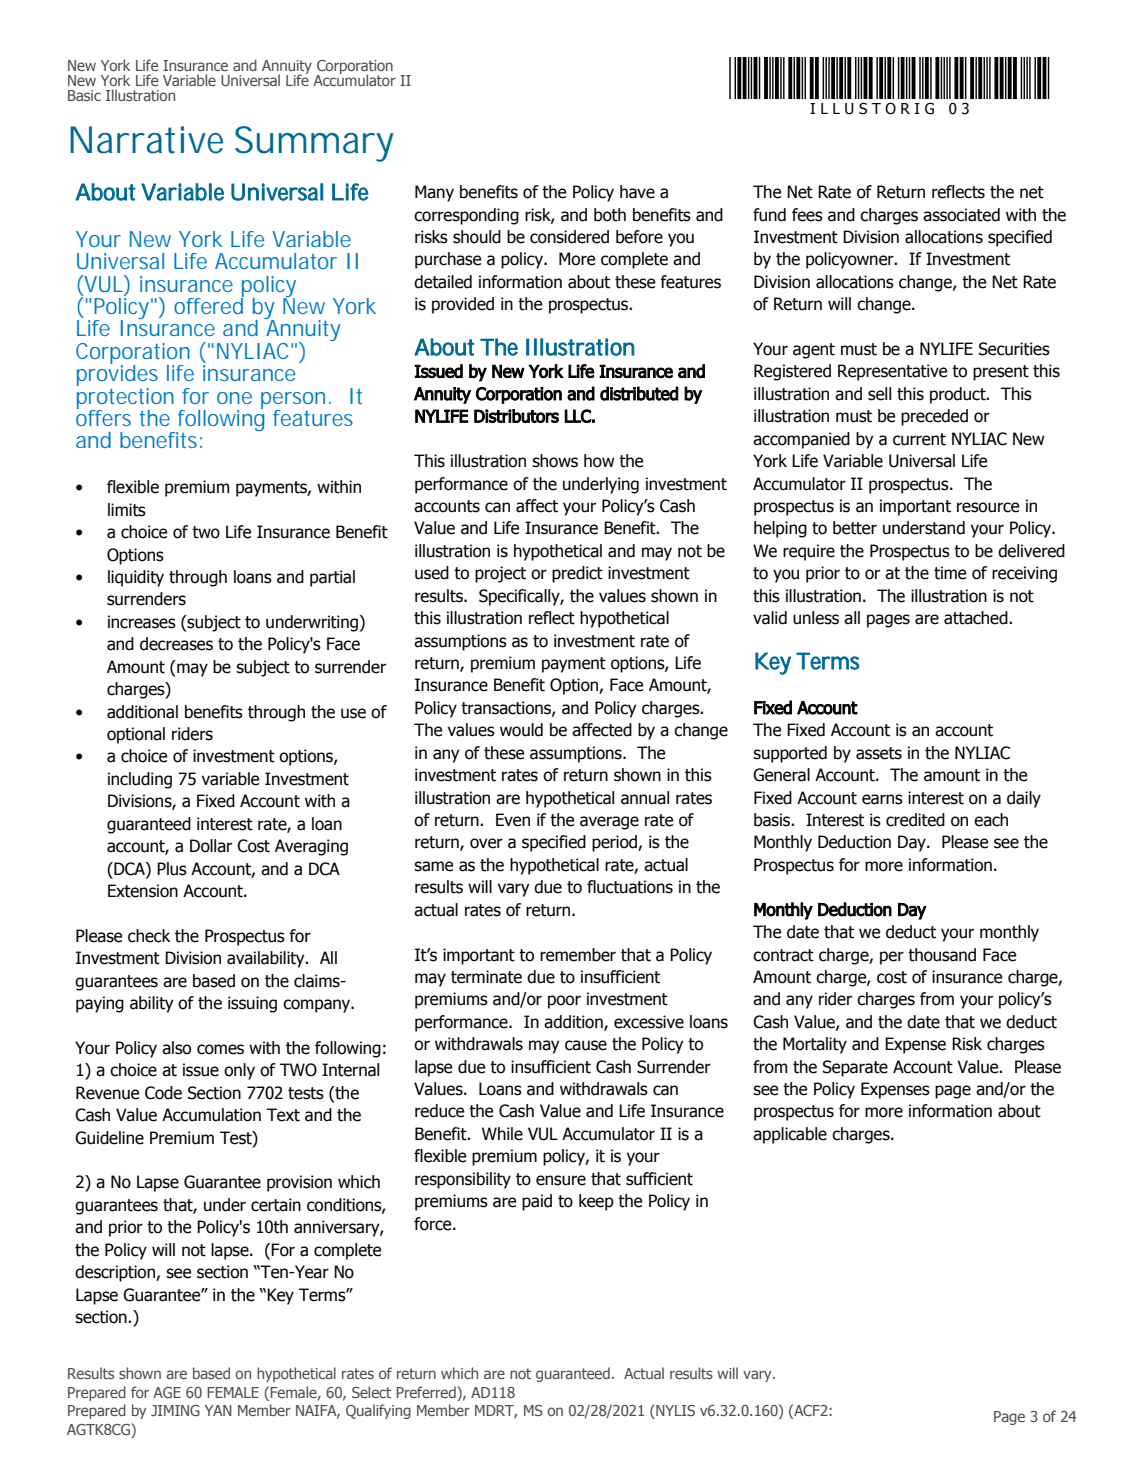 The image size is (1144, 1480). Describe the element at coordinates (149, 936) in the page. I see `check` at that location.
